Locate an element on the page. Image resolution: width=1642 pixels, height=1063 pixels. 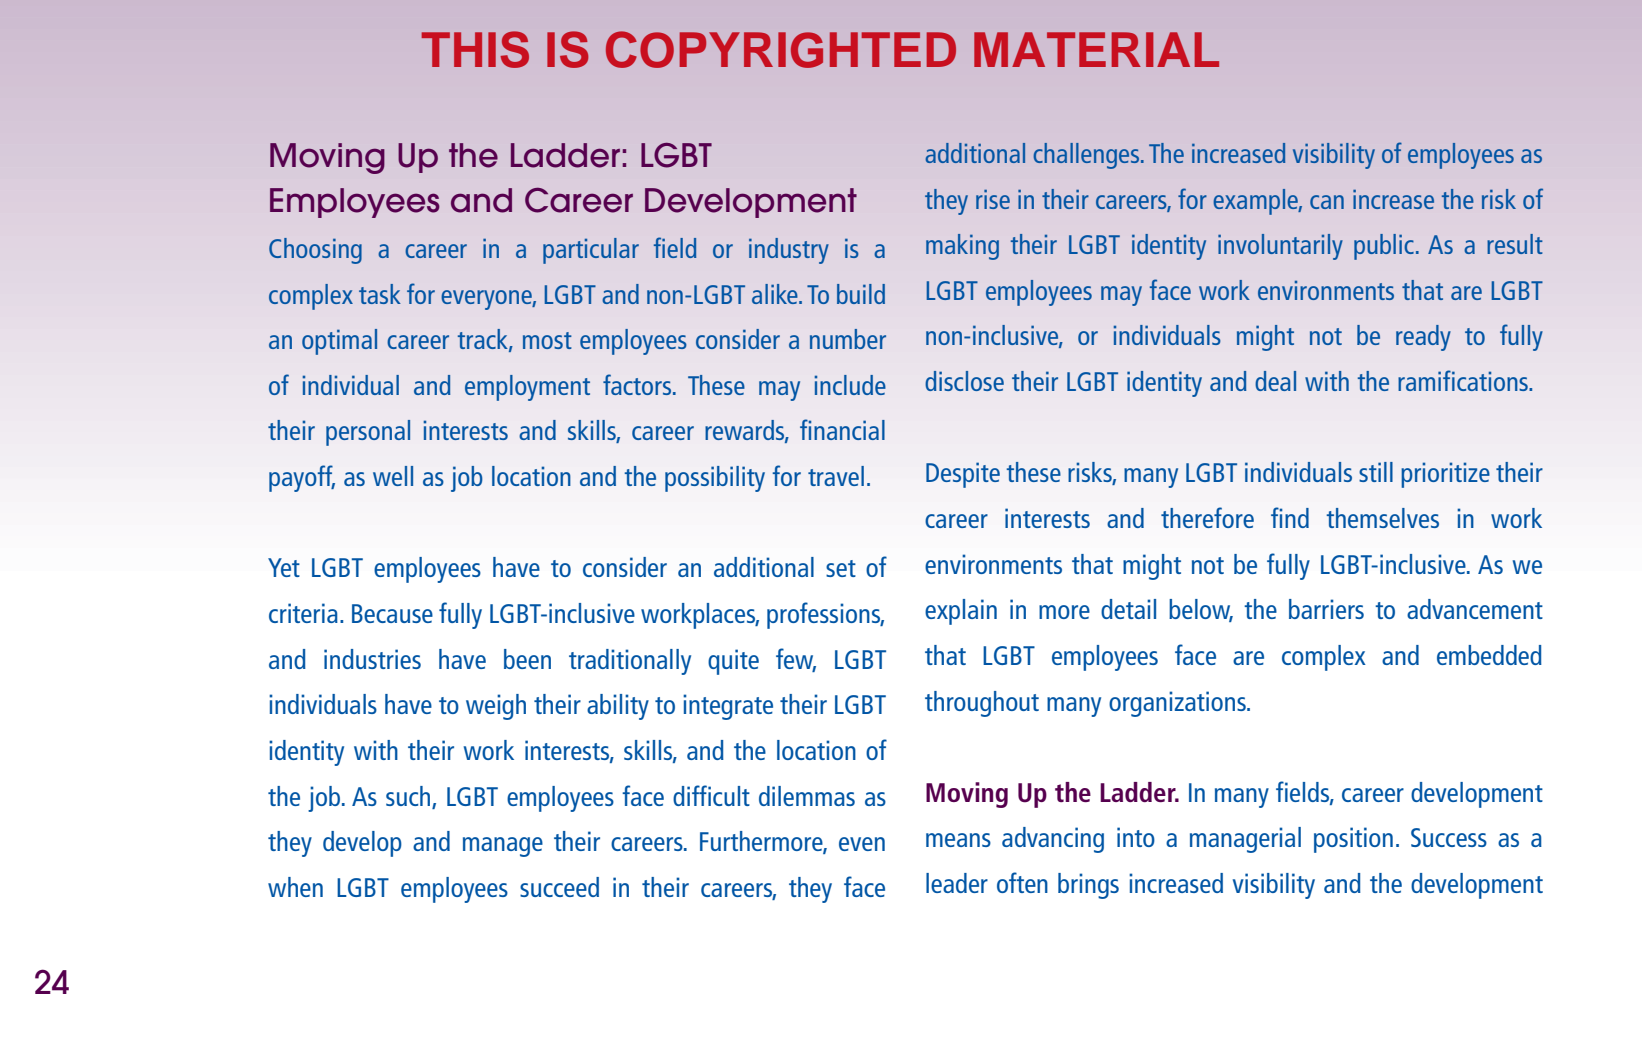
succeed is located at coordinates (559, 887).
